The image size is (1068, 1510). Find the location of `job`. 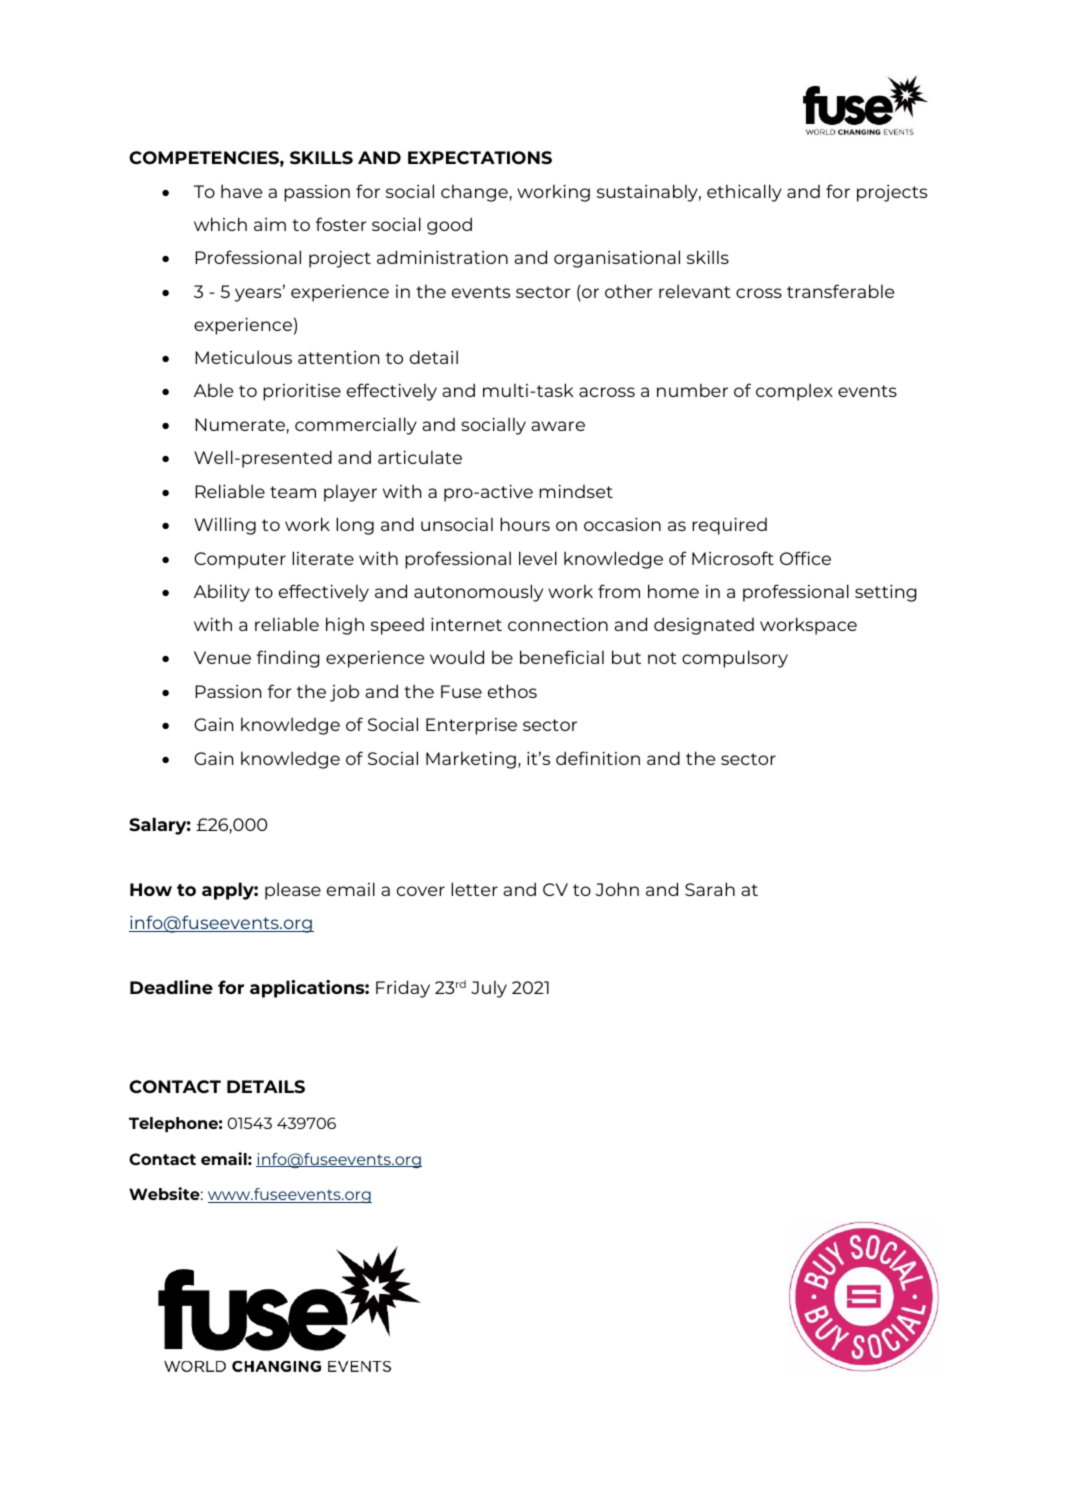

job is located at coordinates (344, 693).
